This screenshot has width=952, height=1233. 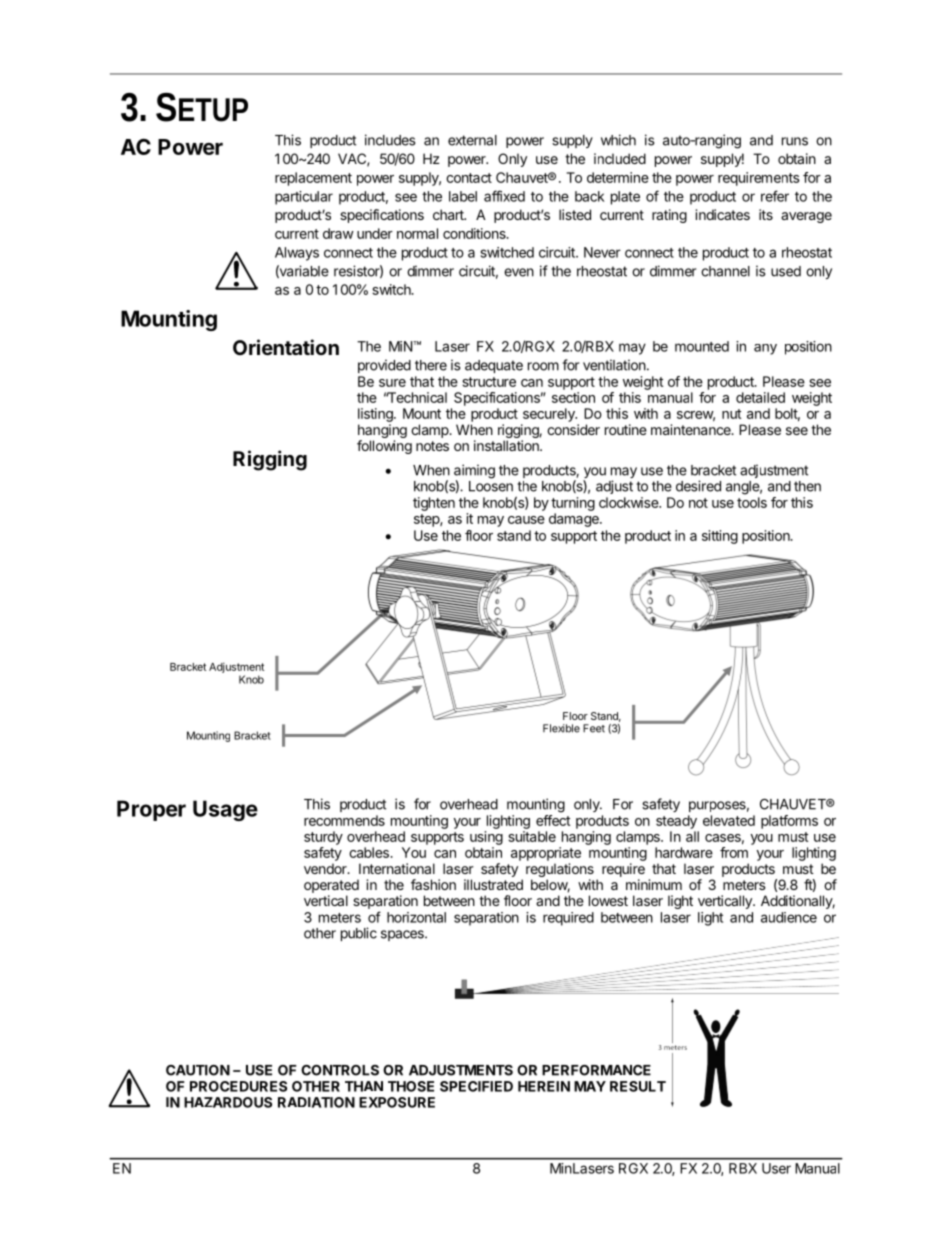 I want to click on HAZARDOUS, so click(x=228, y=1102).
